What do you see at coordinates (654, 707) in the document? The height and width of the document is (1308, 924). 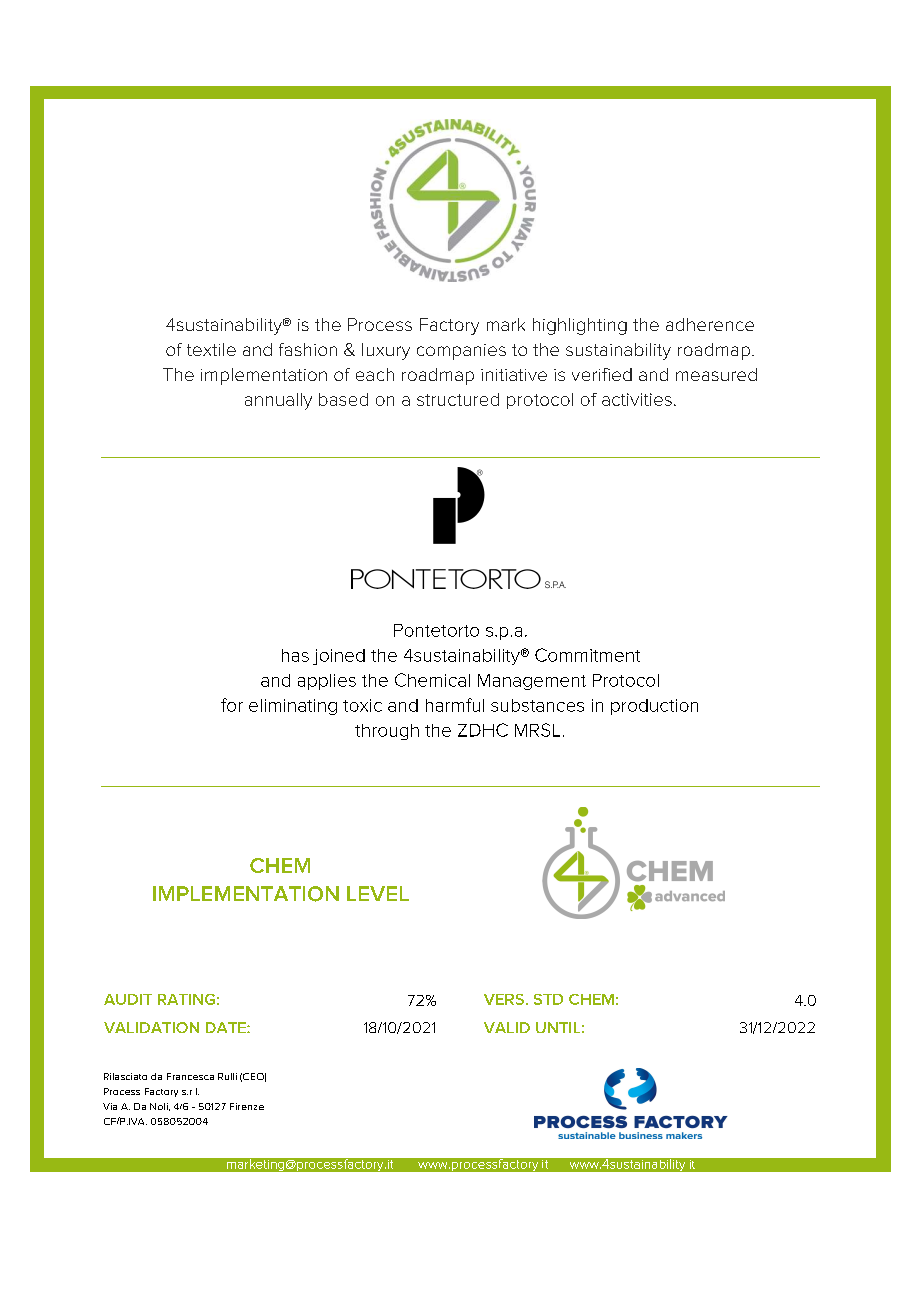 I see `production` at bounding box center [654, 707].
